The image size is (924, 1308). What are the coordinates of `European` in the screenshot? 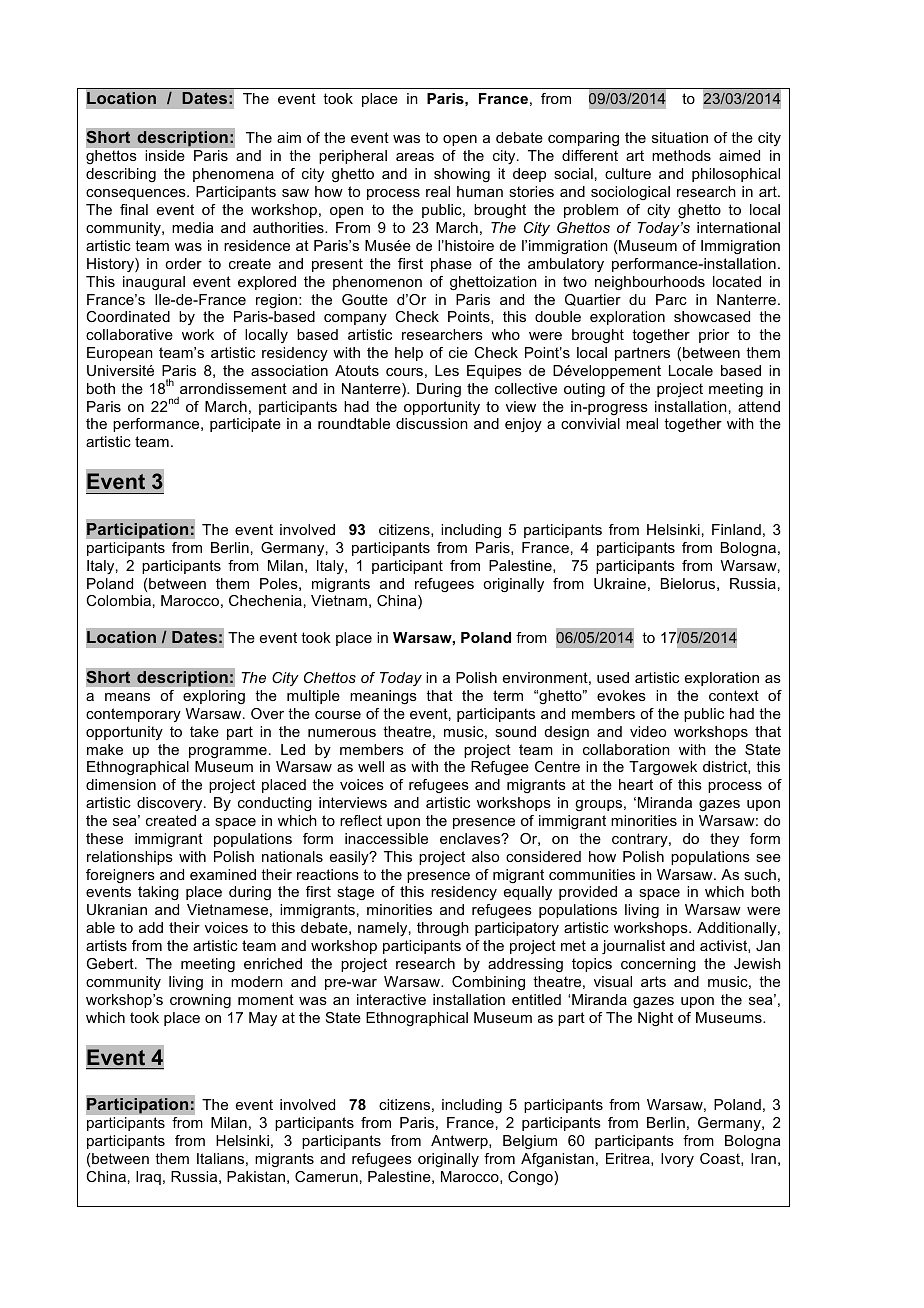 It's located at (120, 354).
